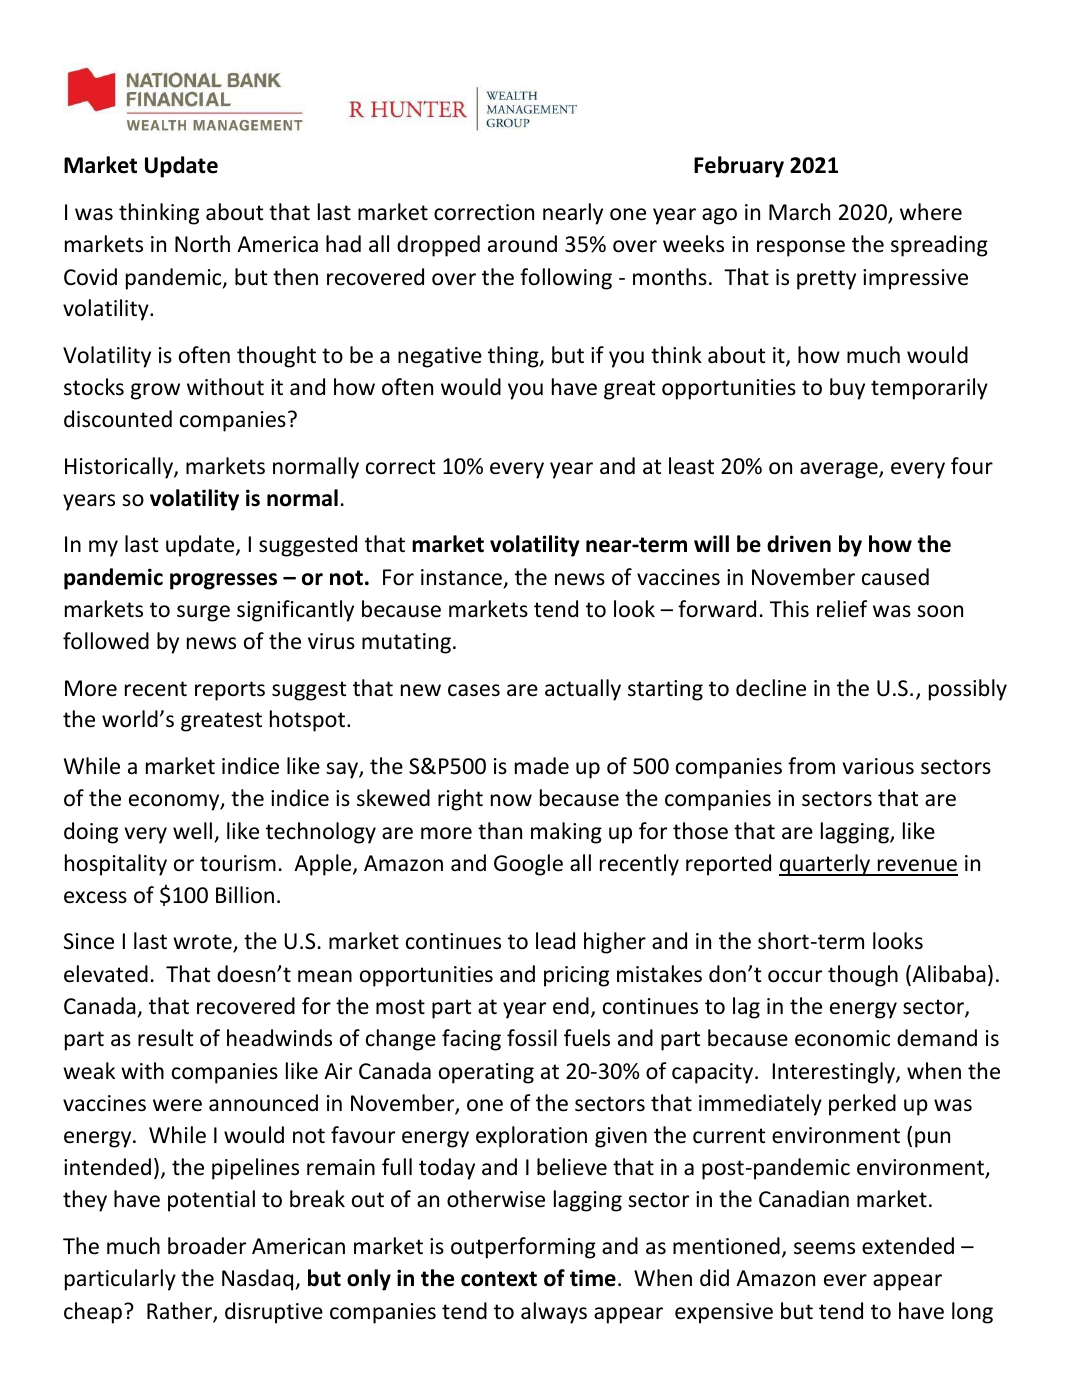 The width and height of the image is (1071, 1386). I want to click on where, so click(931, 212).
